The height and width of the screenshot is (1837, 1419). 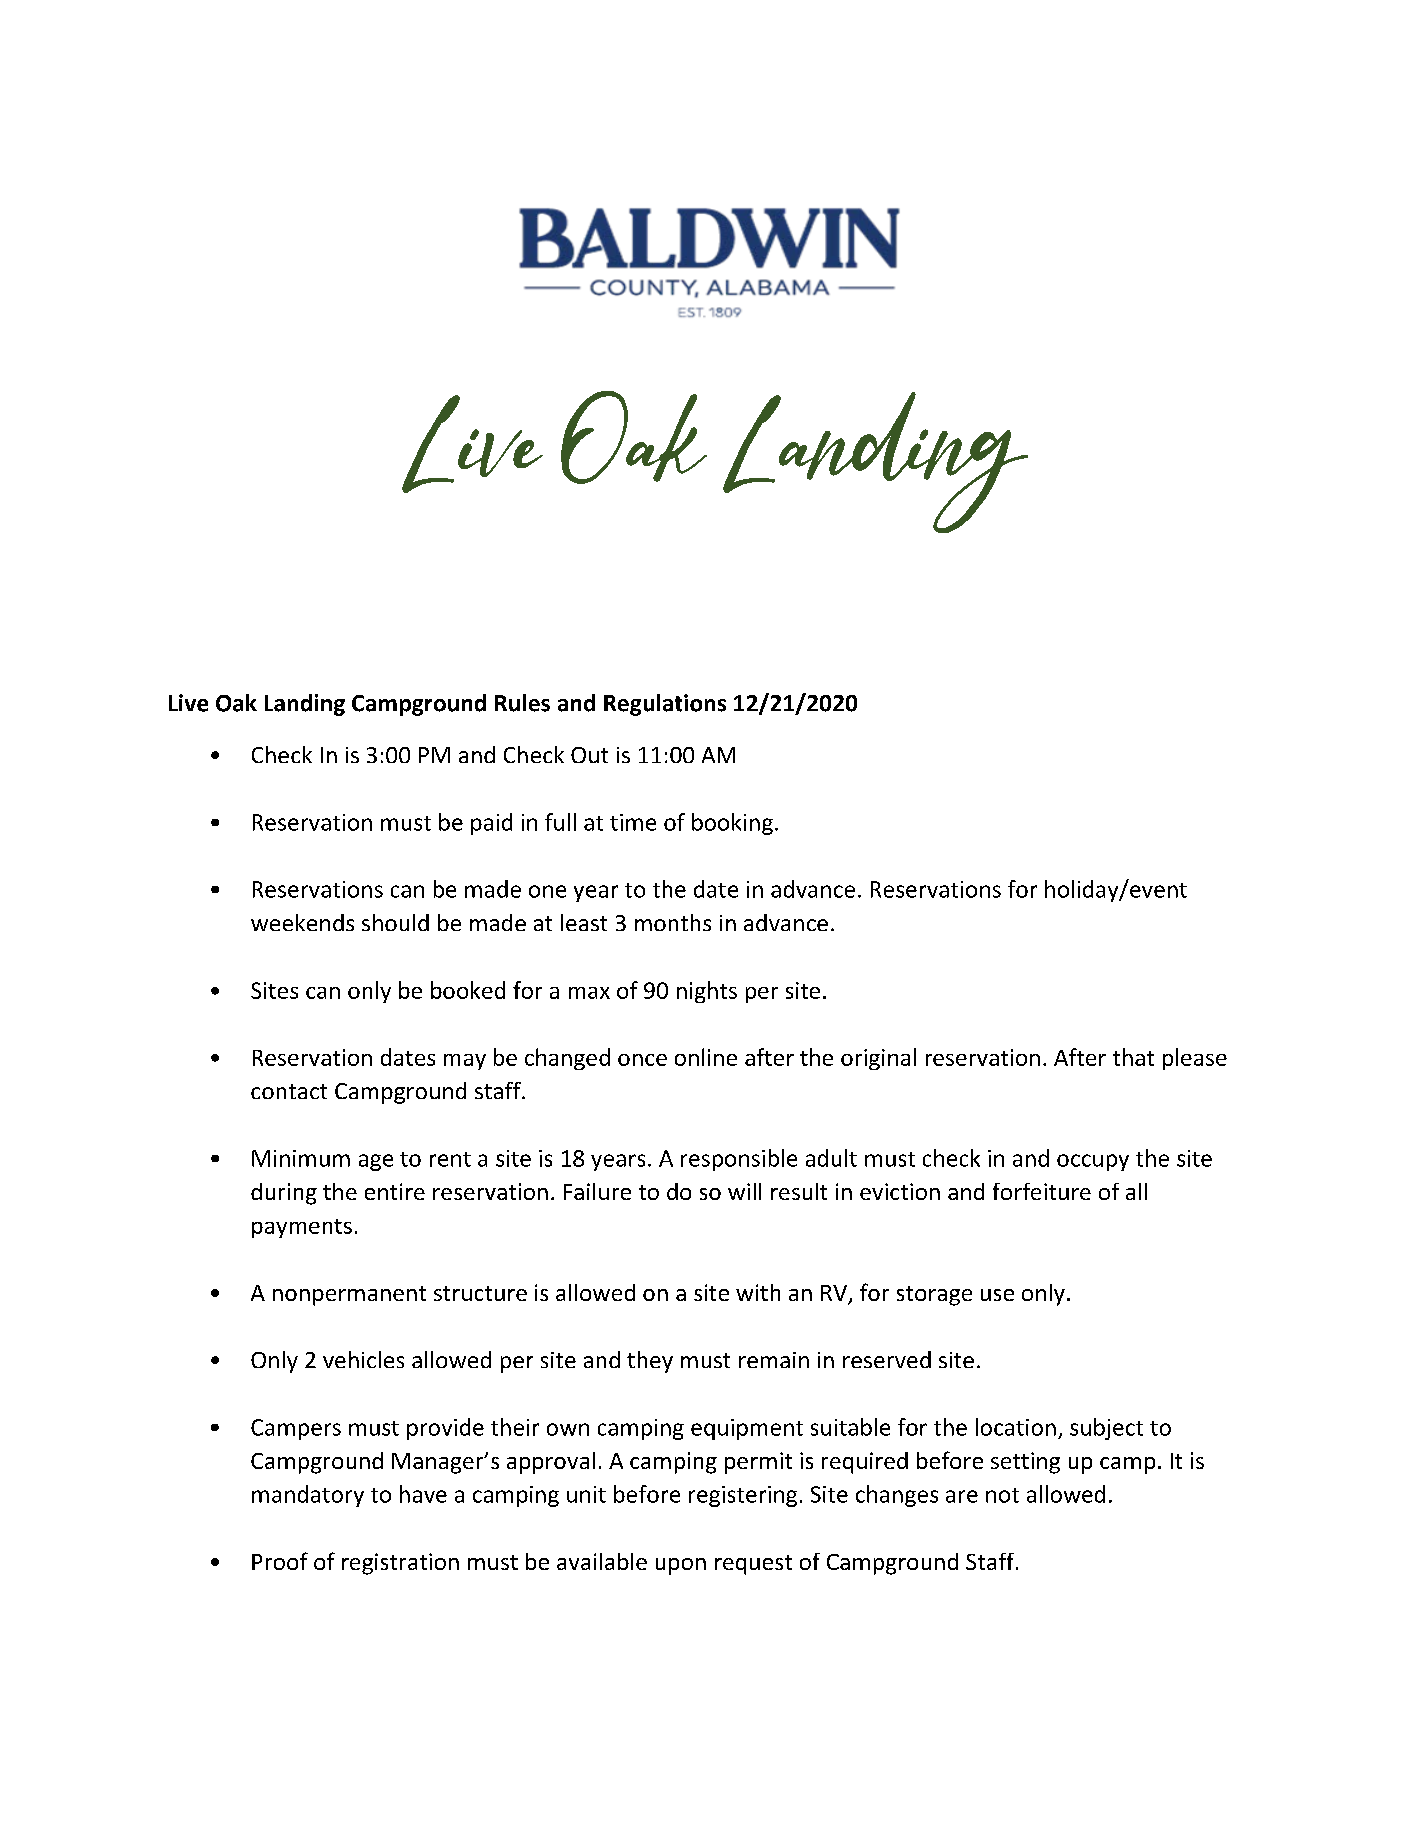 What do you see at coordinates (395, 1191) in the screenshot?
I see `entire` at bounding box center [395, 1191].
